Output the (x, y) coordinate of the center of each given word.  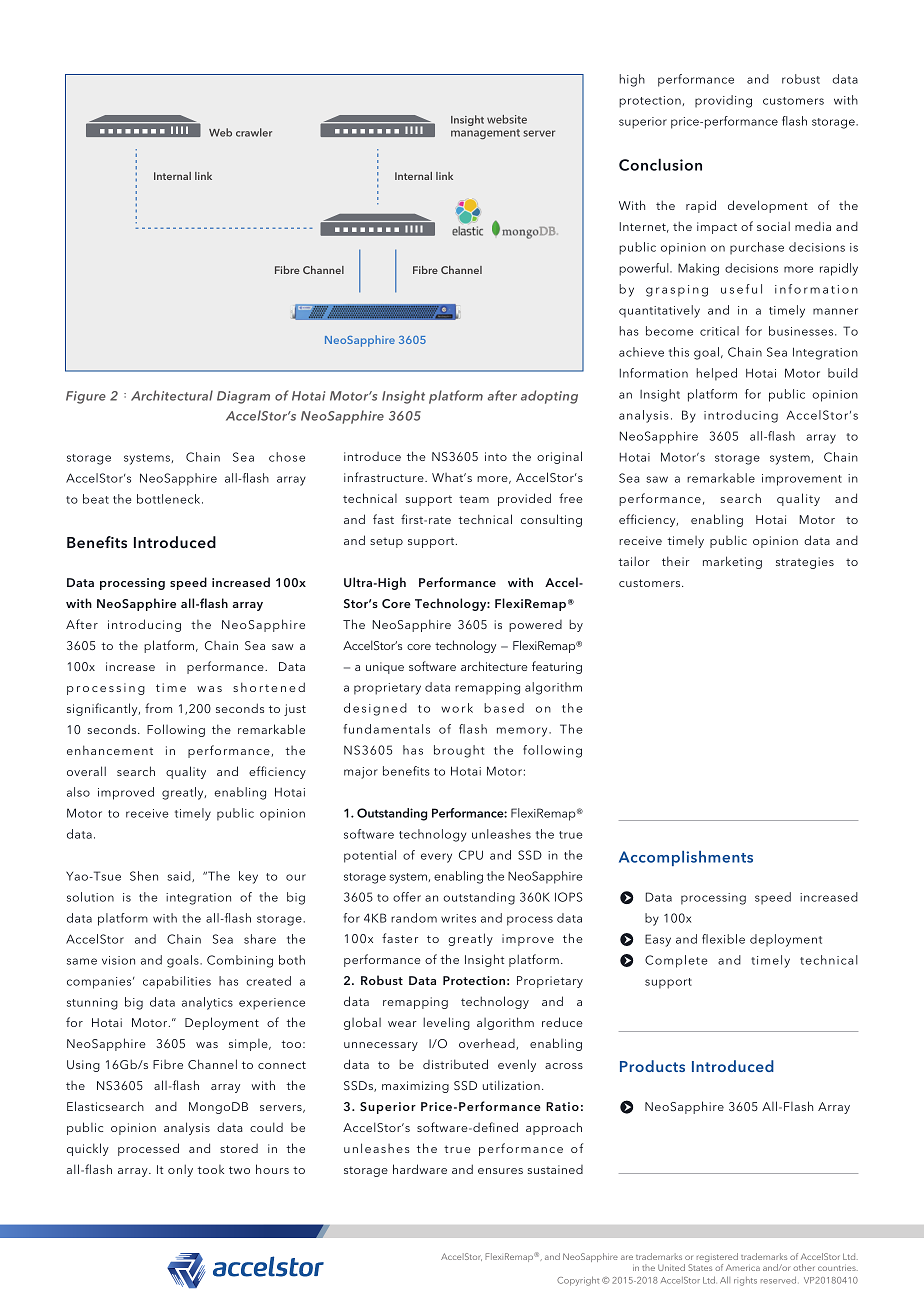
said (180, 876)
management (485, 134)
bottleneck (170, 499)
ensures (500, 1171)
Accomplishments (686, 858)
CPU (471, 855)
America (743, 1267)
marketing (732, 562)
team (474, 499)
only (180, 1170)
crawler (254, 132)
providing (723, 101)
